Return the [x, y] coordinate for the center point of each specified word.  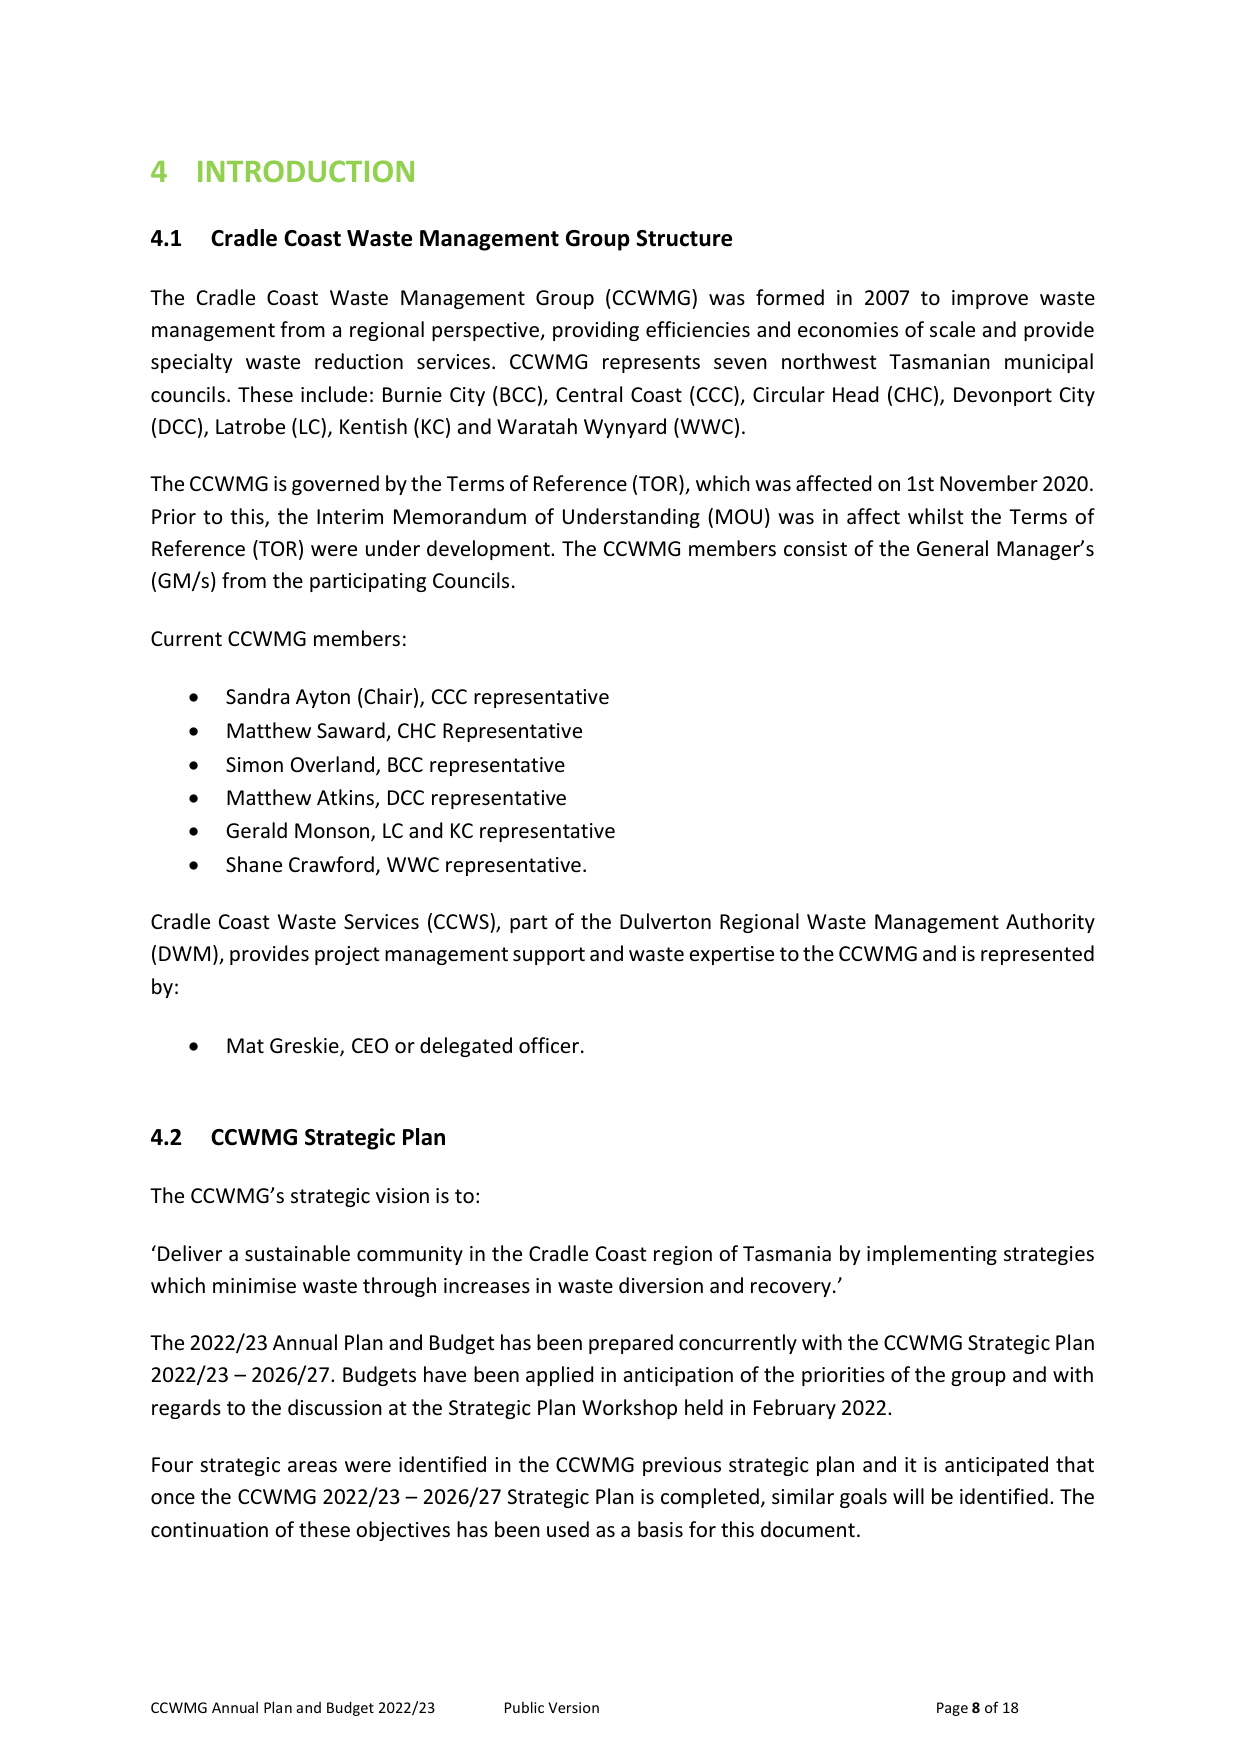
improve [990, 299]
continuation [209, 1530]
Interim [350, 517]
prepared [631, 1344]
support [549, 956]
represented [1037, 955]
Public [524, 1707]
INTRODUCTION [306, 171]
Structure [684, 238]
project [347, 955]
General [952, 548]
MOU [739, 517]
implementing [932, 1255]
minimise [254, 1286]
